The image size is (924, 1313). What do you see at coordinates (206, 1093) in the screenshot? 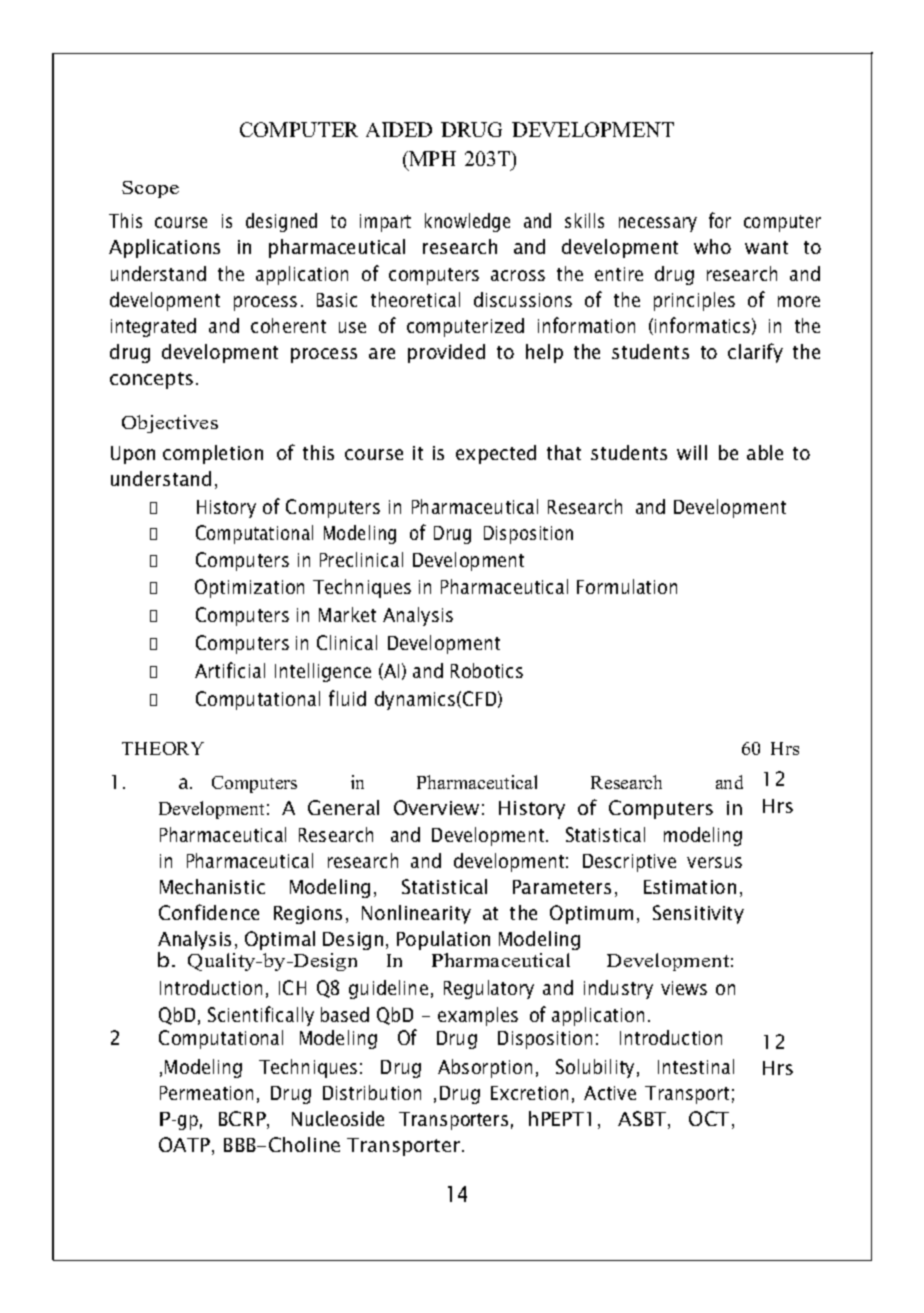
I see `Permeation` at bounding box center [206, 1093].
